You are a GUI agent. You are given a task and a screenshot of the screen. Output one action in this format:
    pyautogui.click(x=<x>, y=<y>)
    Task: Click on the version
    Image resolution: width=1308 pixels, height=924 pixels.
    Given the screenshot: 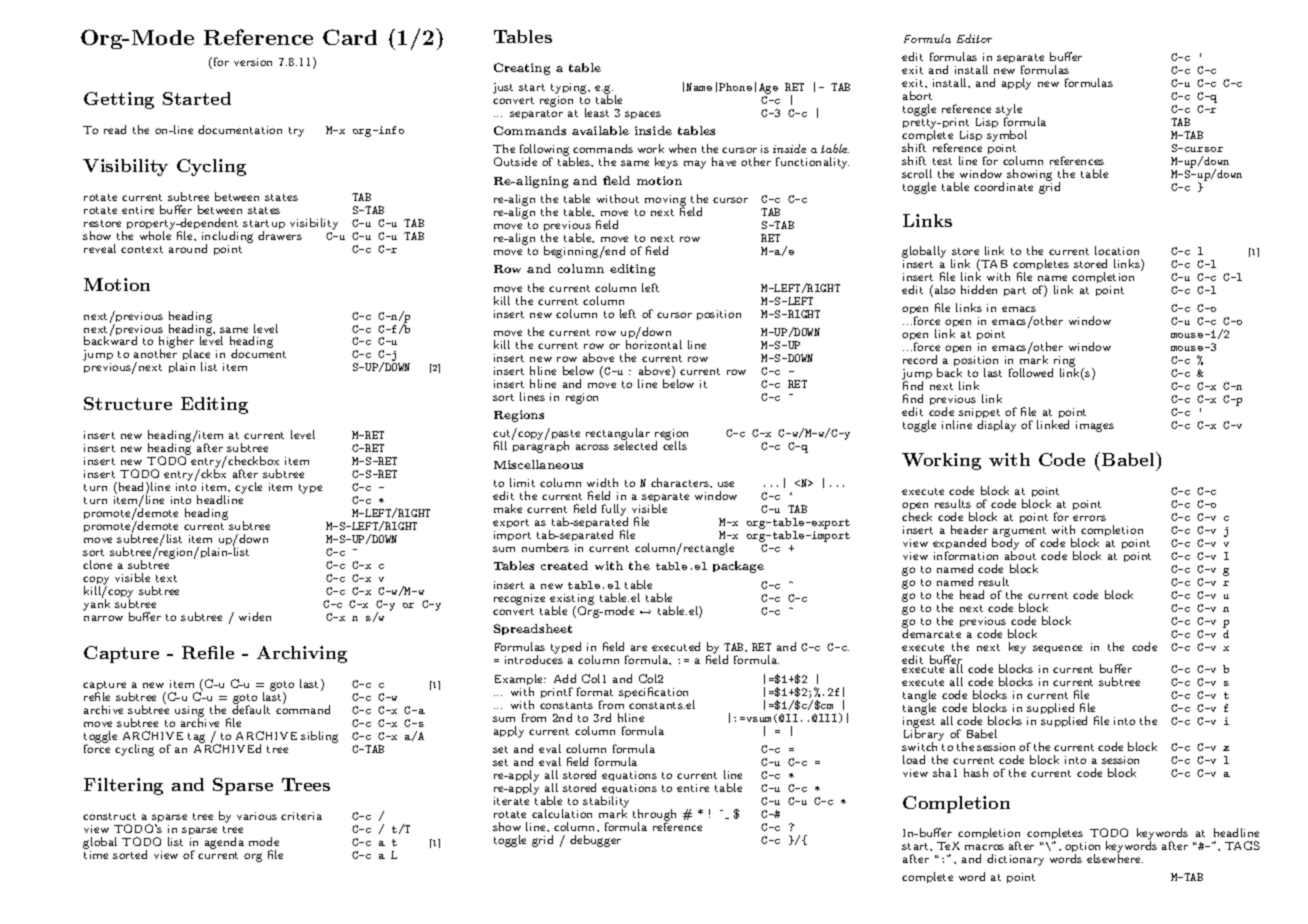 What is the action you would take?
    pyautogui.click(x=253, y=62)
